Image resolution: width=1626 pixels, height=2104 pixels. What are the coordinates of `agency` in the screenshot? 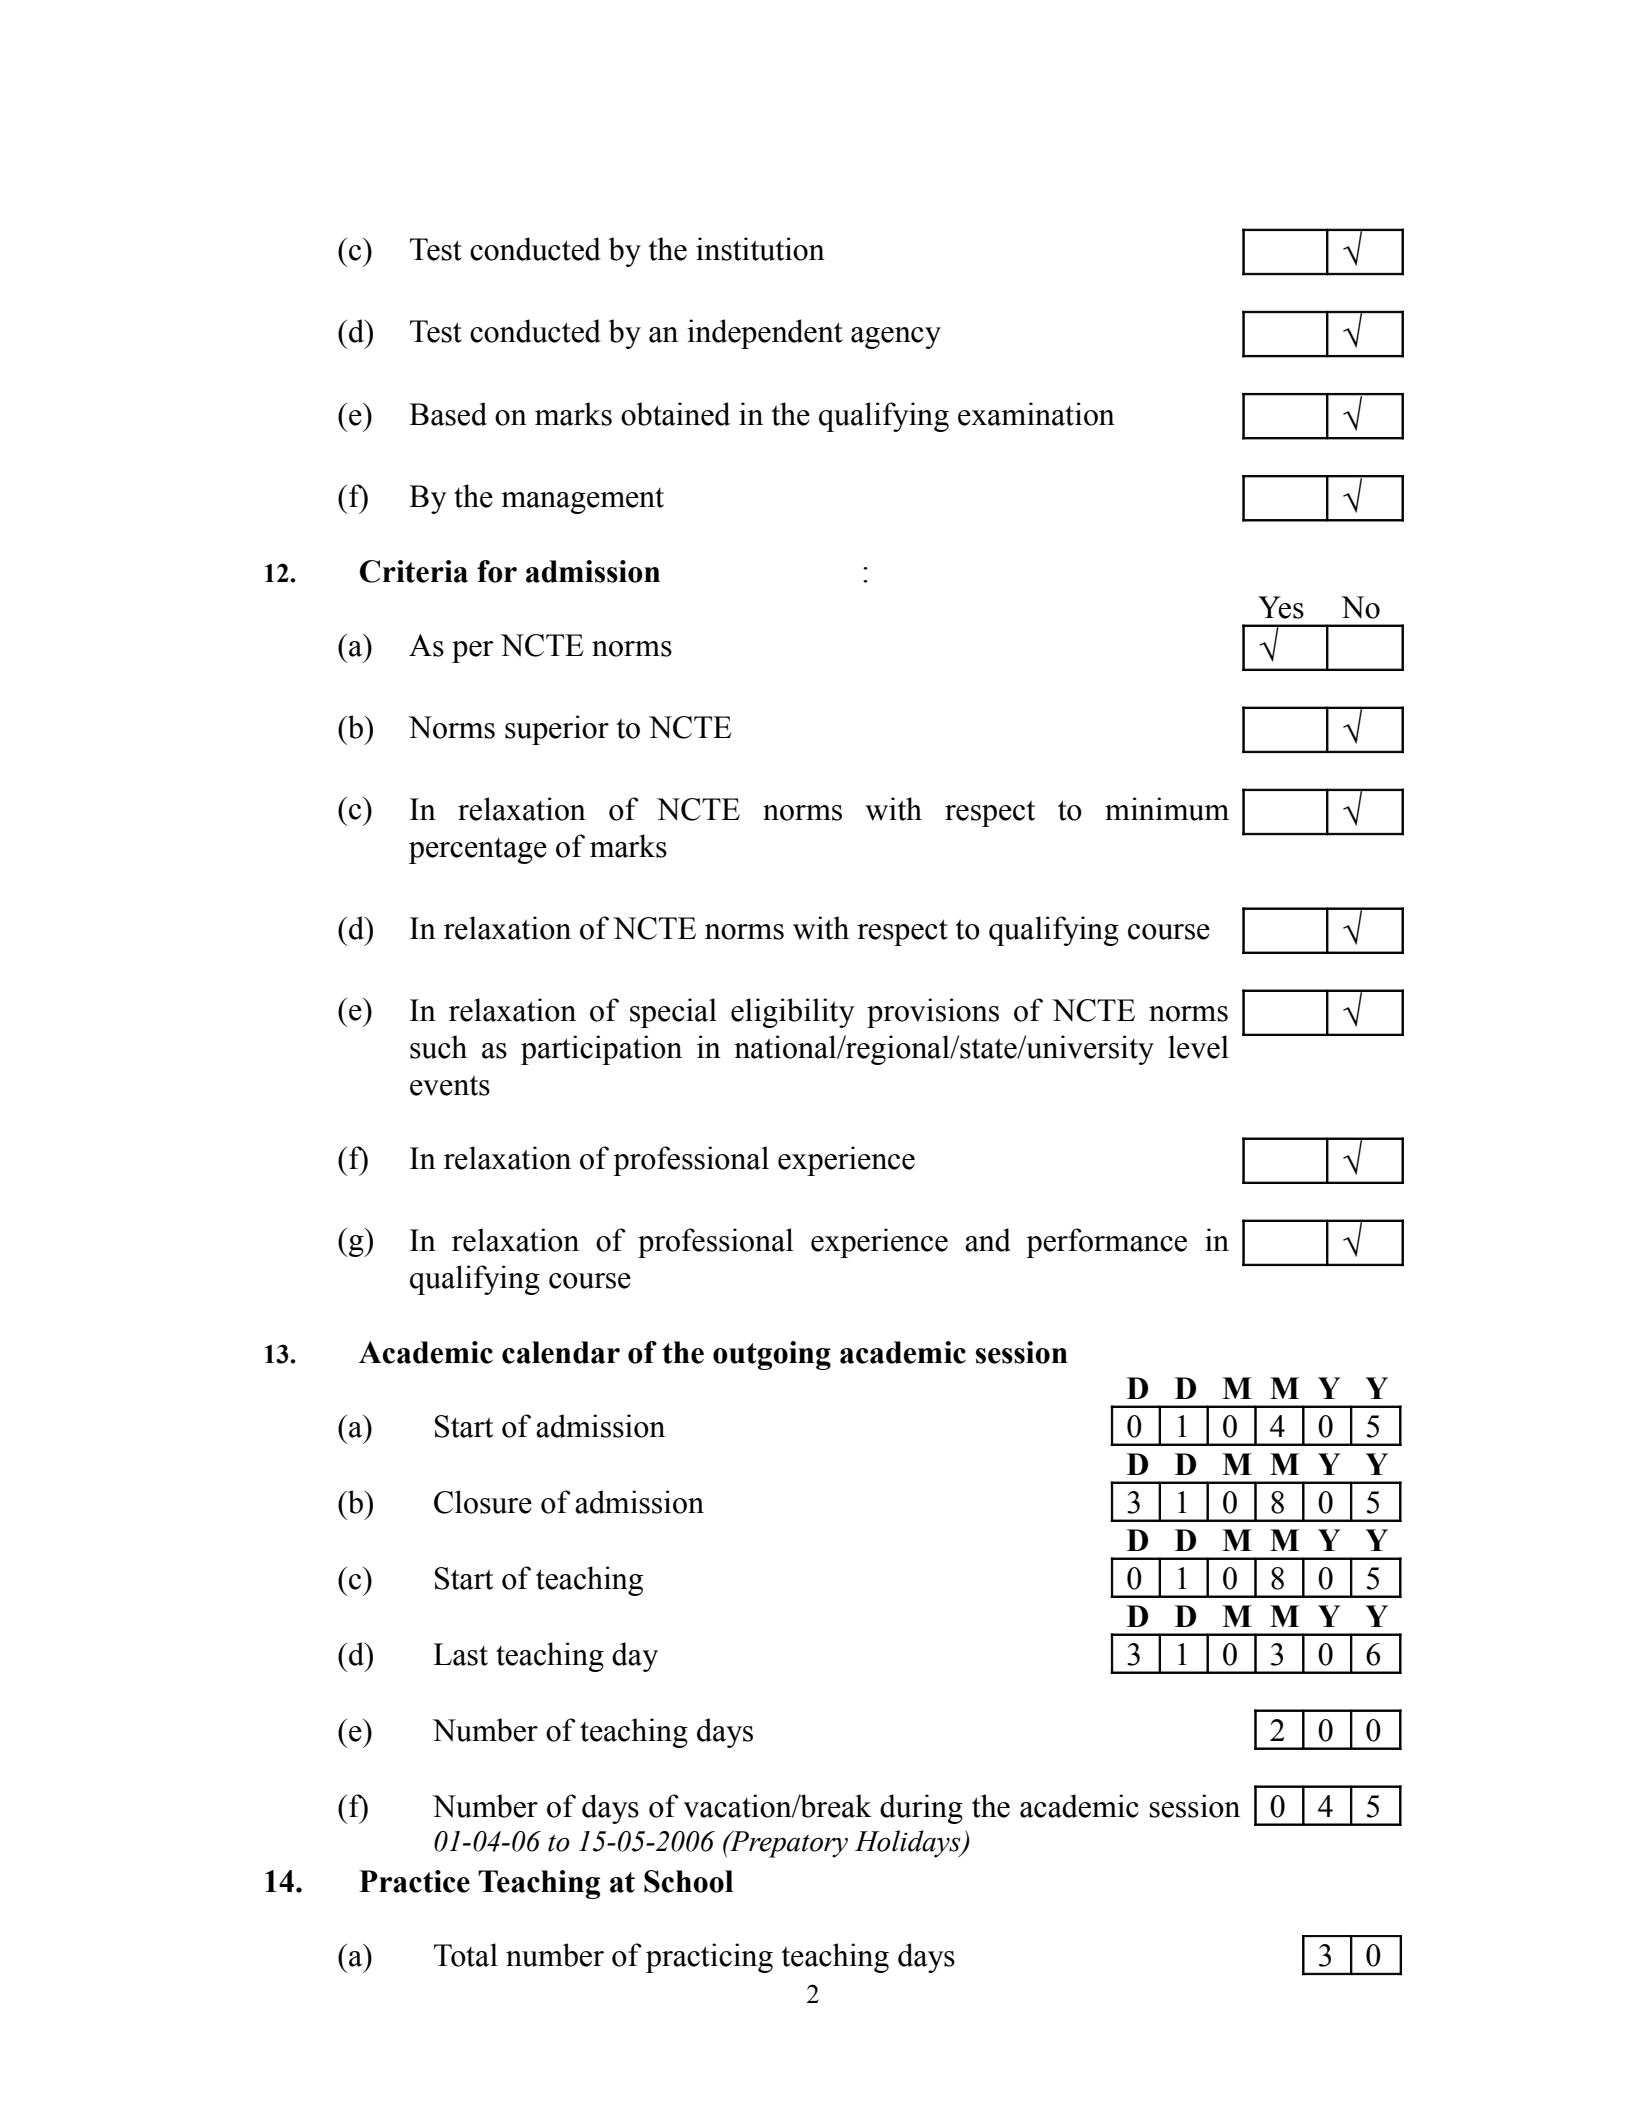 It's located at (896, 338).
